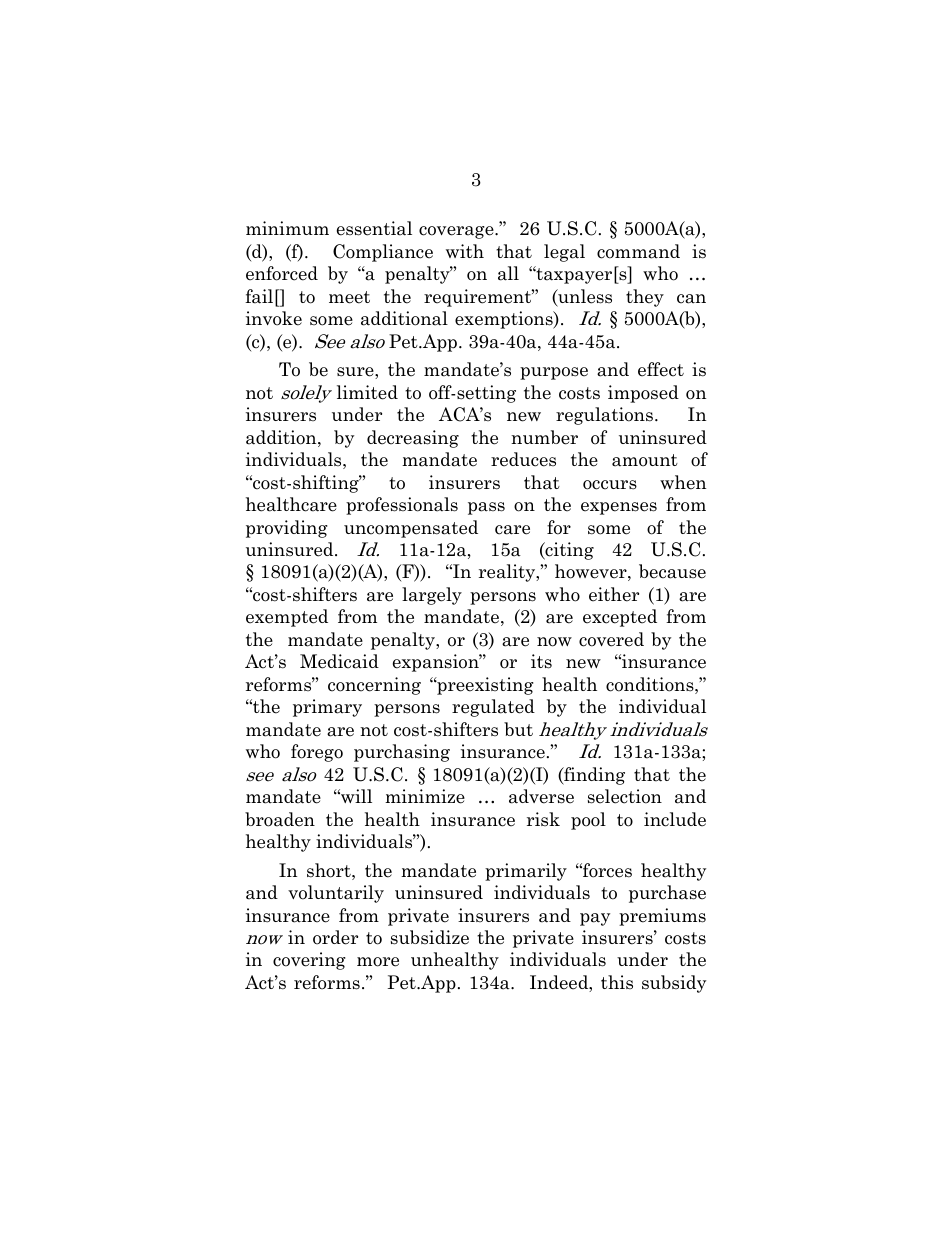 The height and width of the page is (1233, 952). I want to click on forego, so click(317, 753).
